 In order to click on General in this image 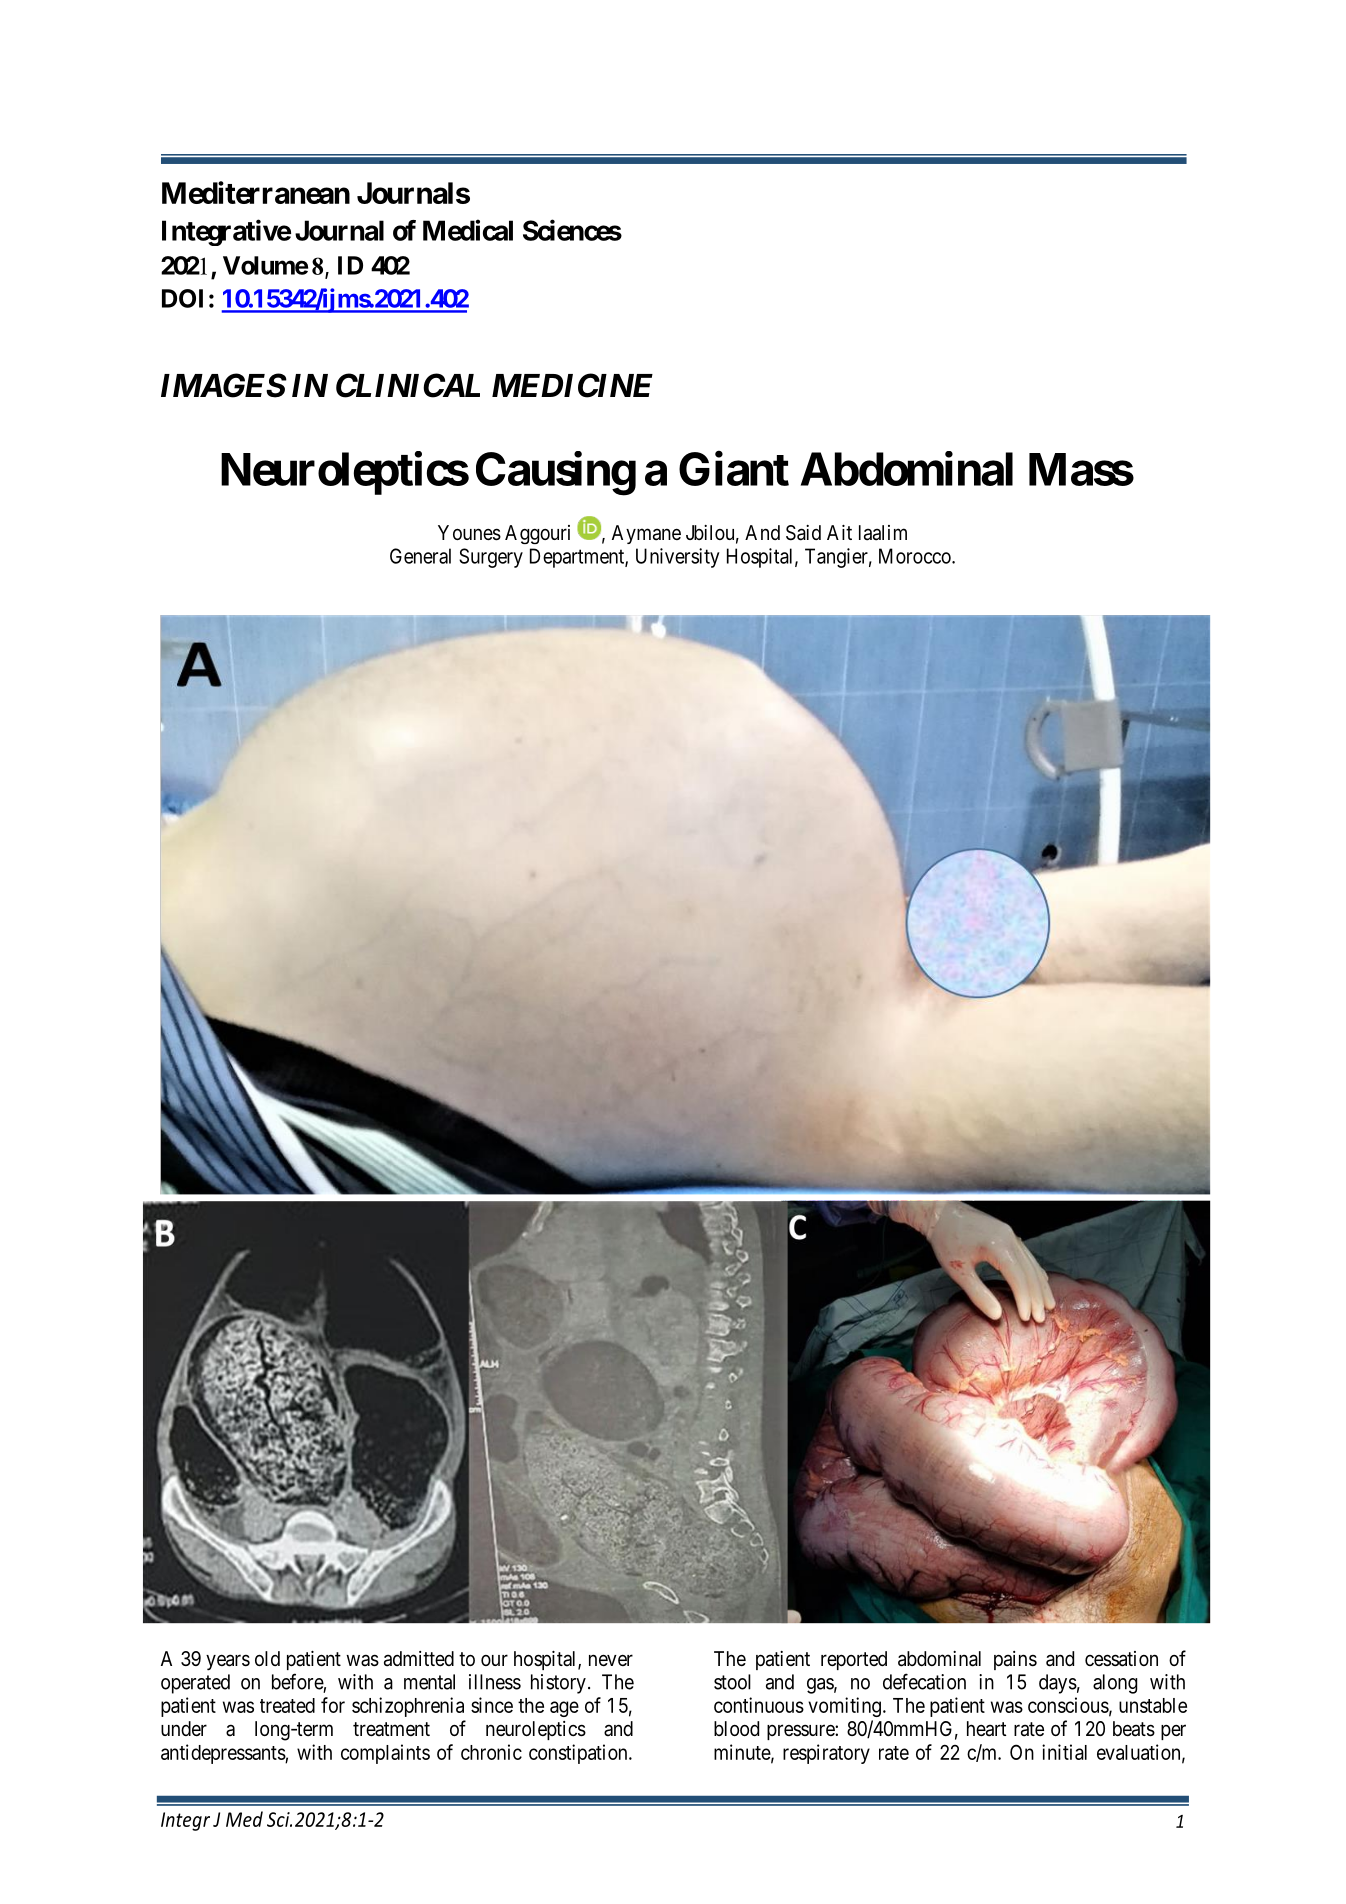, I will do `click(420, 556)`.
